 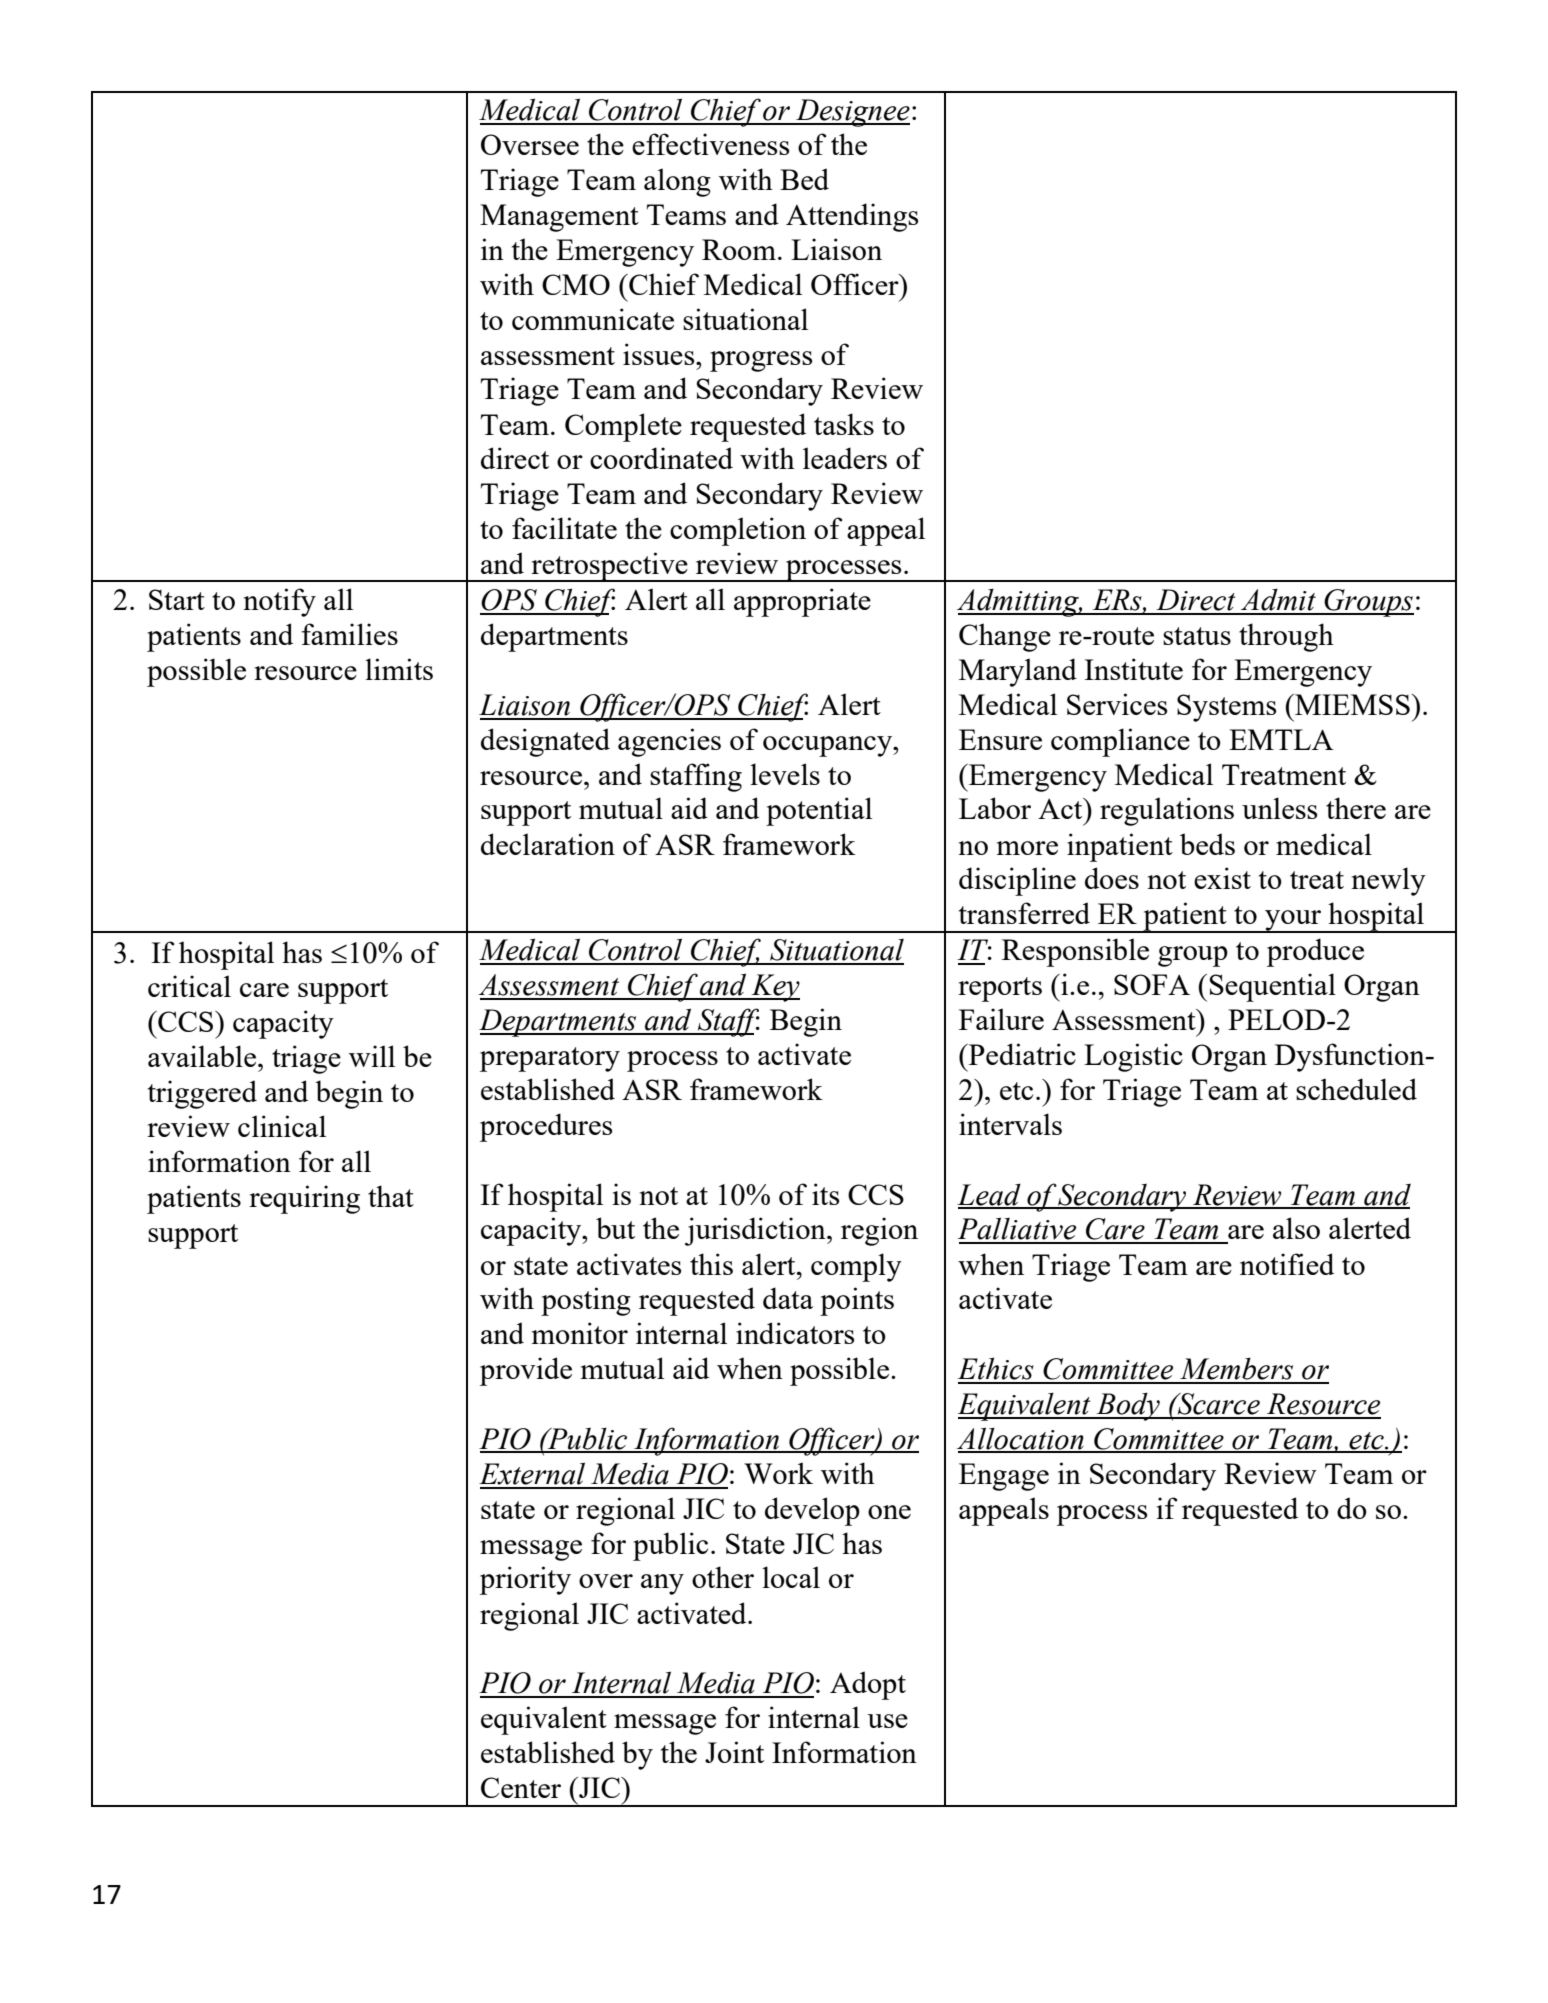 I want to click on Room, so click(x=739, y=249).
